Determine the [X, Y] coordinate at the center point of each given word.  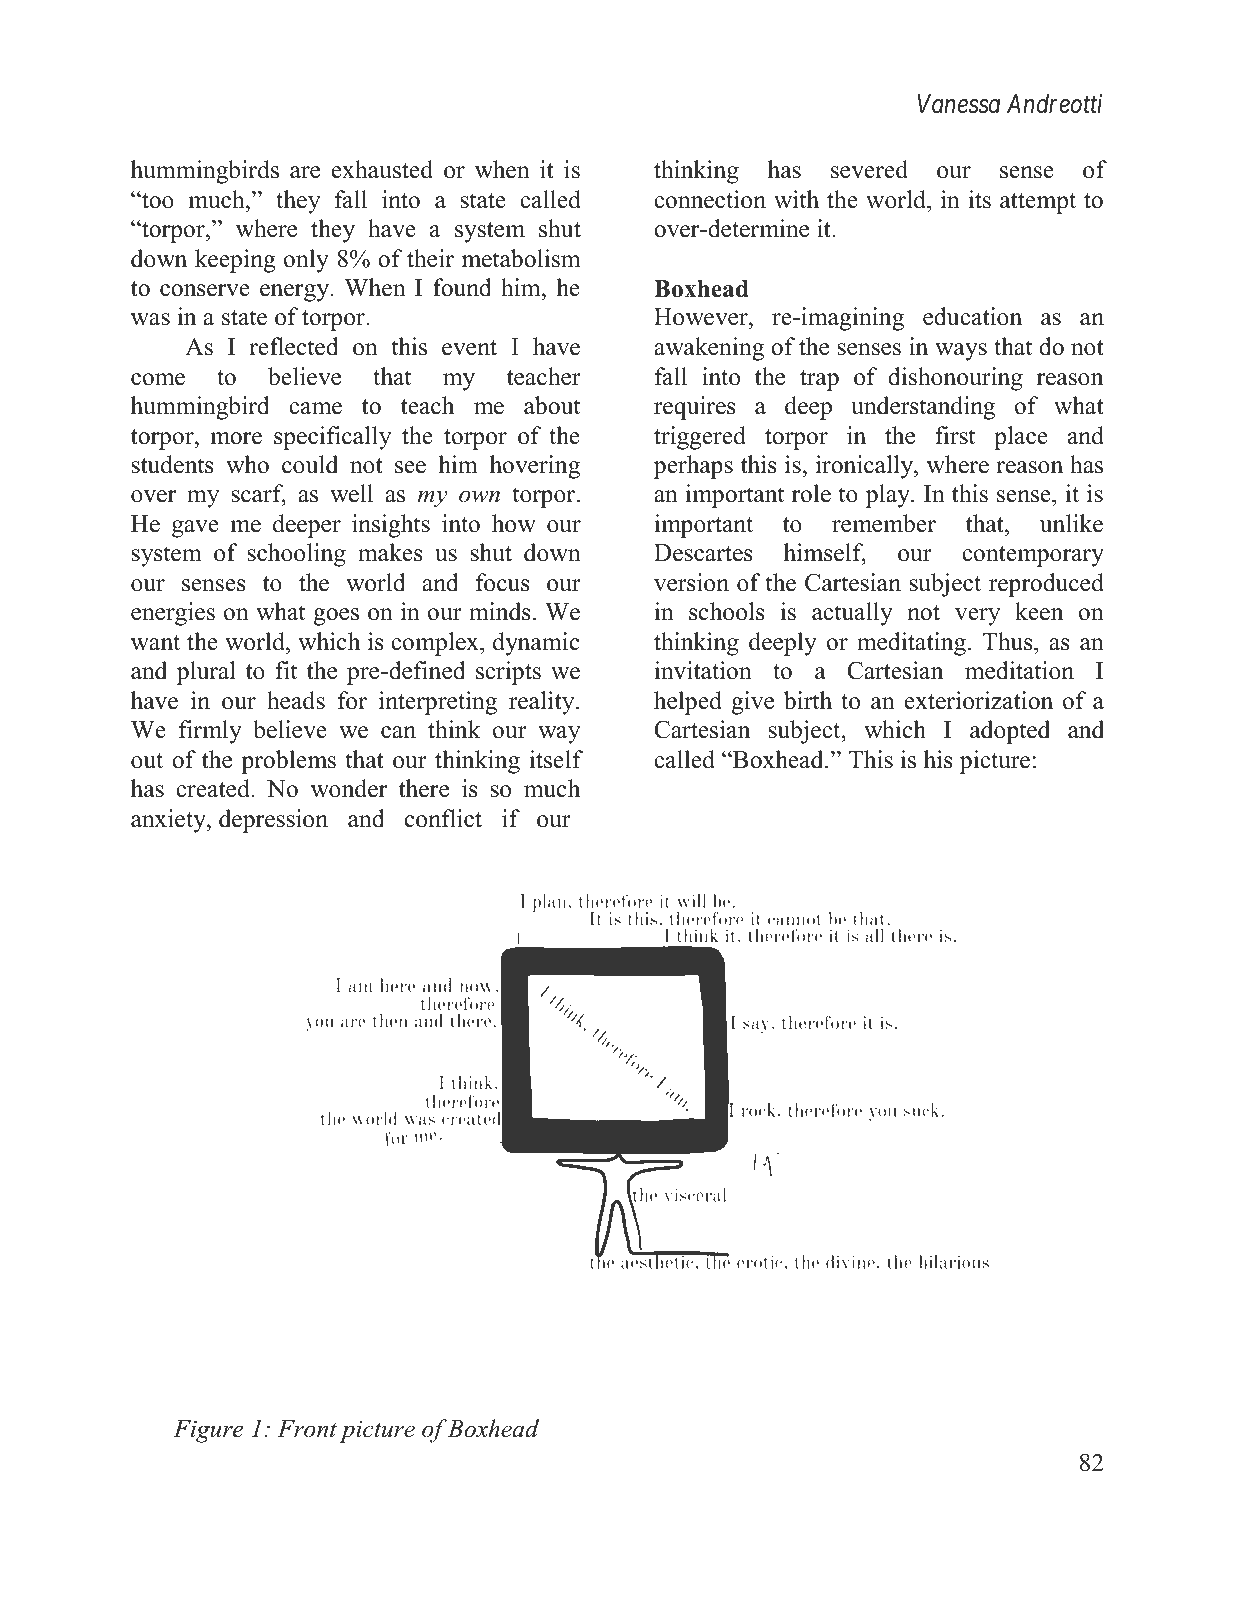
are [305, 172]
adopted [1010, 732]
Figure [208, 1431]
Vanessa [958, 104]
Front [307, 1429]
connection [710, 199]
